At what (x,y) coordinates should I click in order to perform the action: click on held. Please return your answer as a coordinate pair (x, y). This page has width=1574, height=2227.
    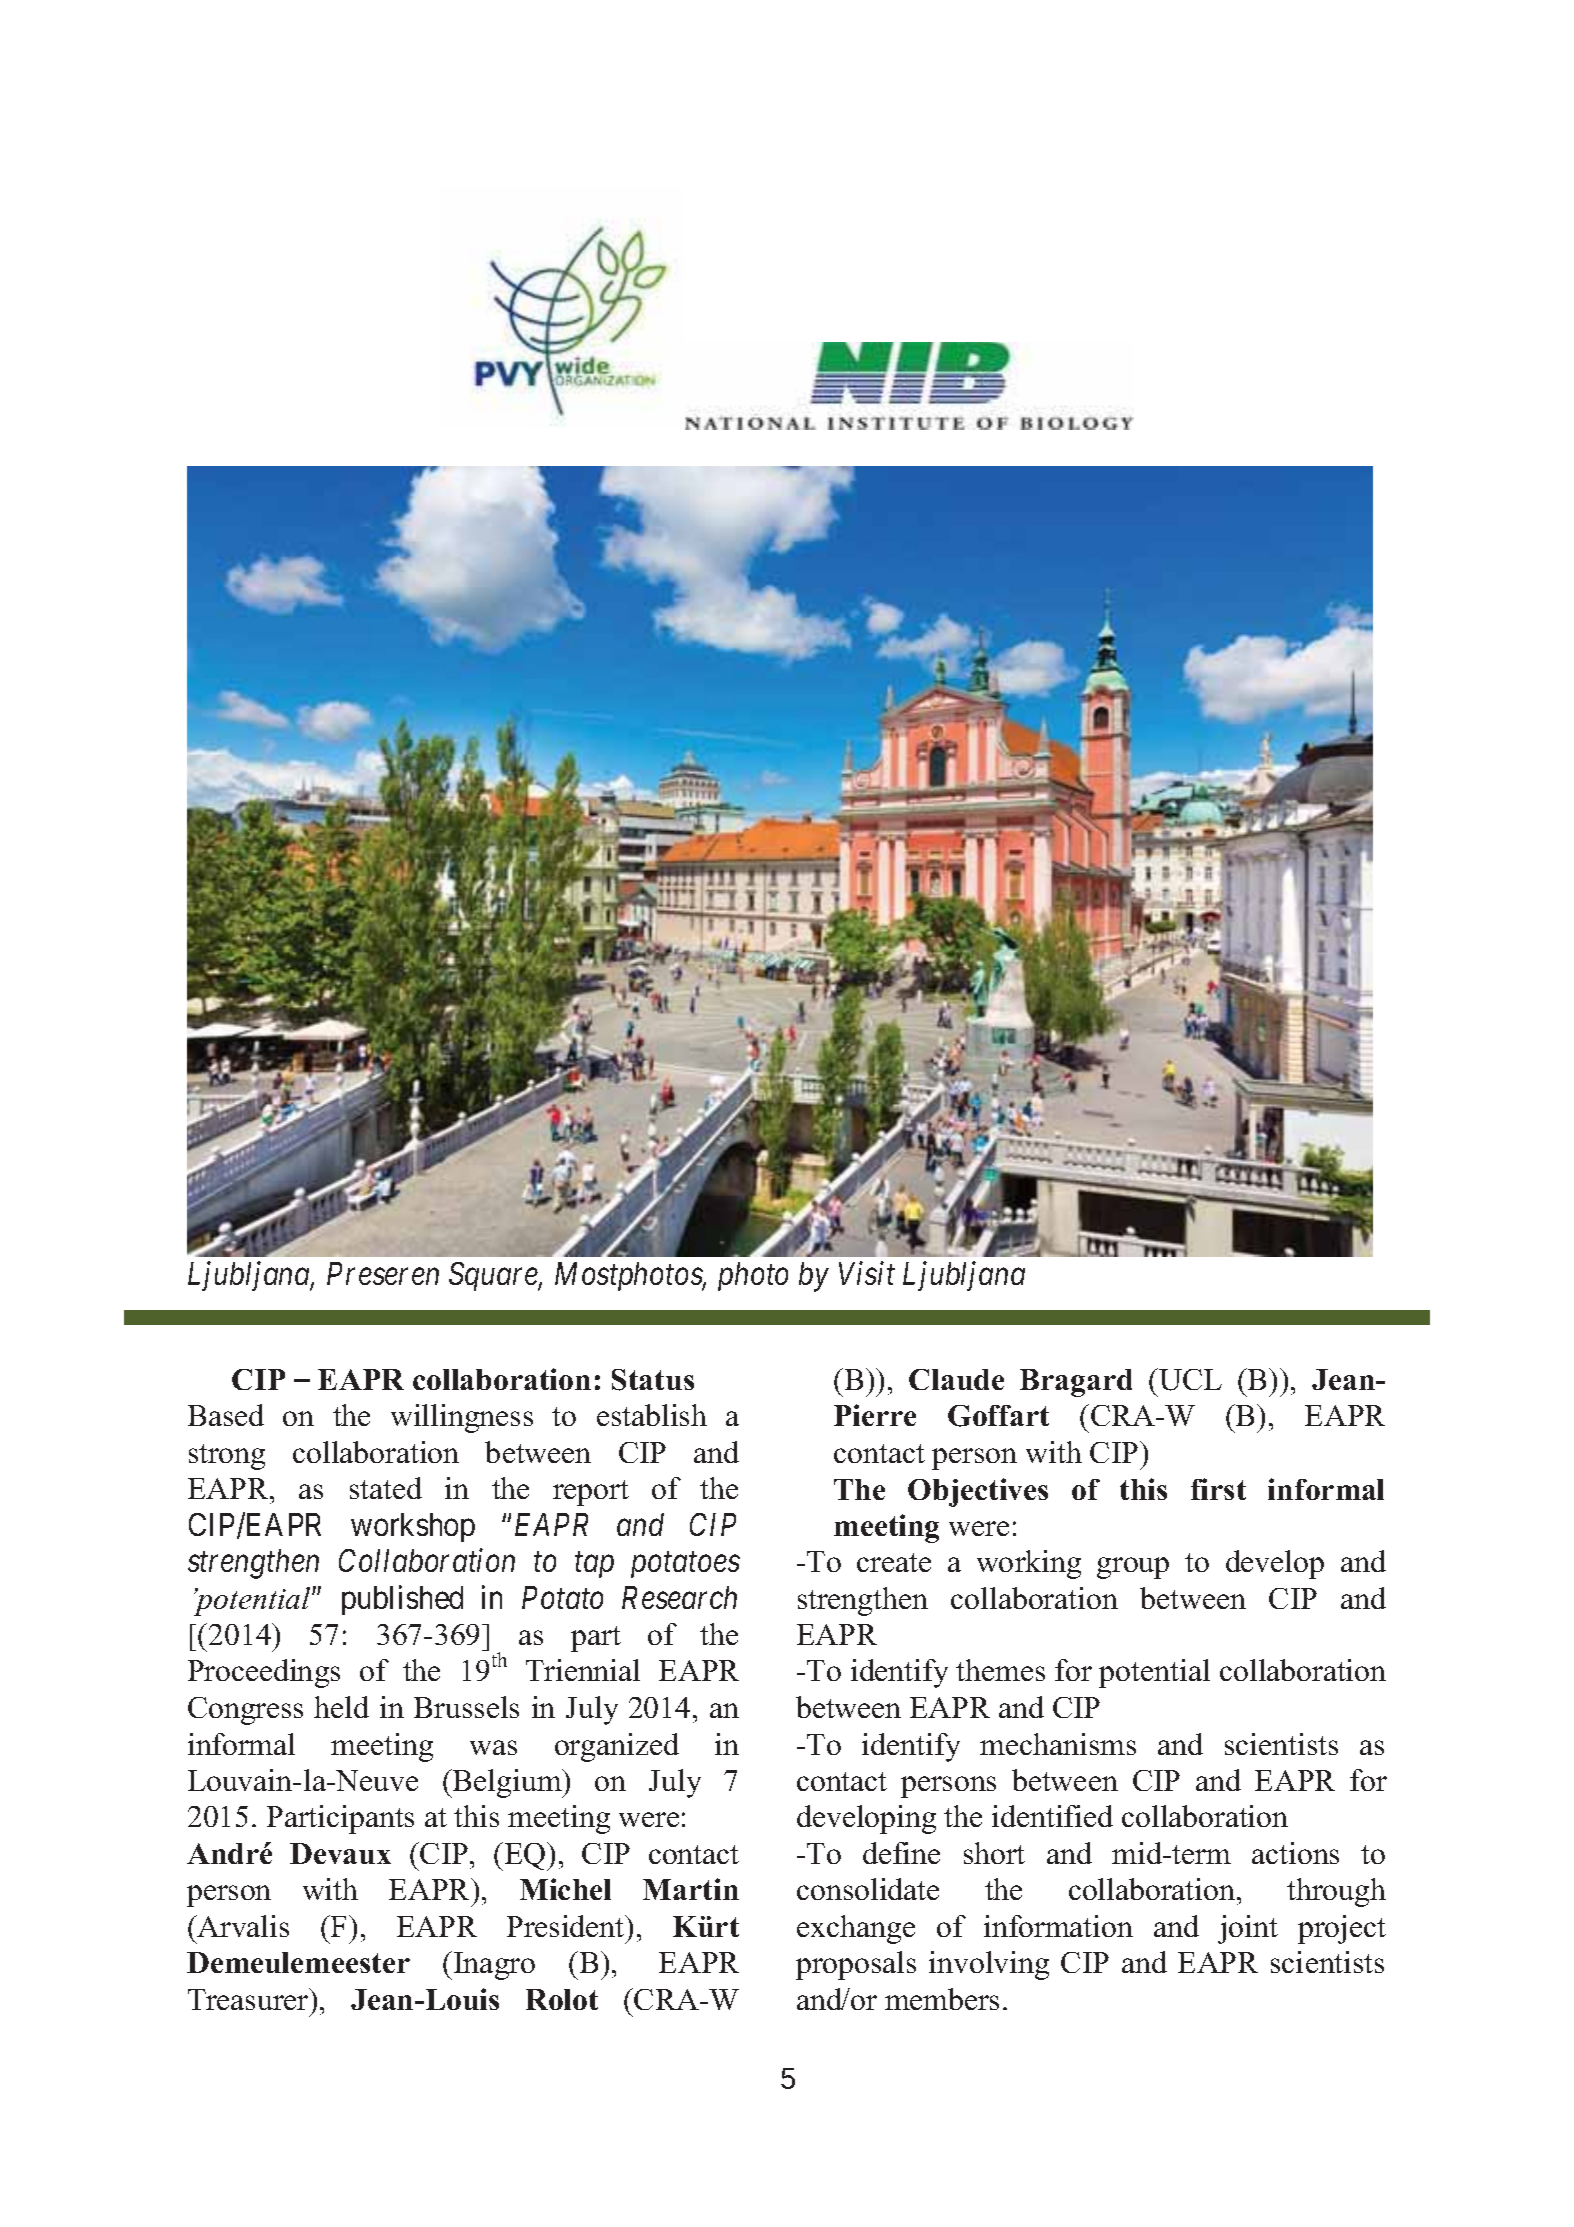
    Looking at the image, I should click on (341, 1707).
